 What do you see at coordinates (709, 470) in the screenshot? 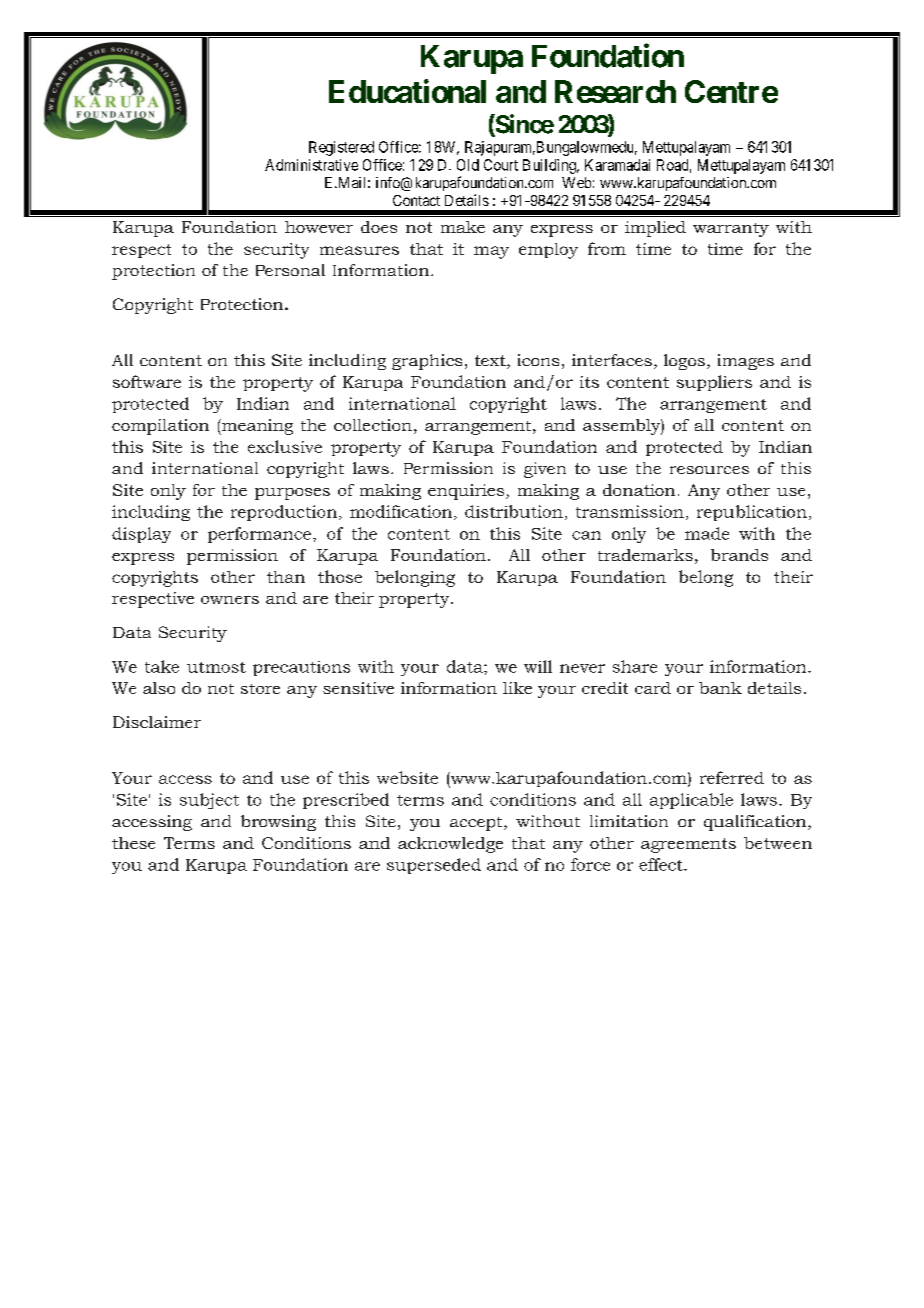
I see `resources` at bounding box center [709, 470].
